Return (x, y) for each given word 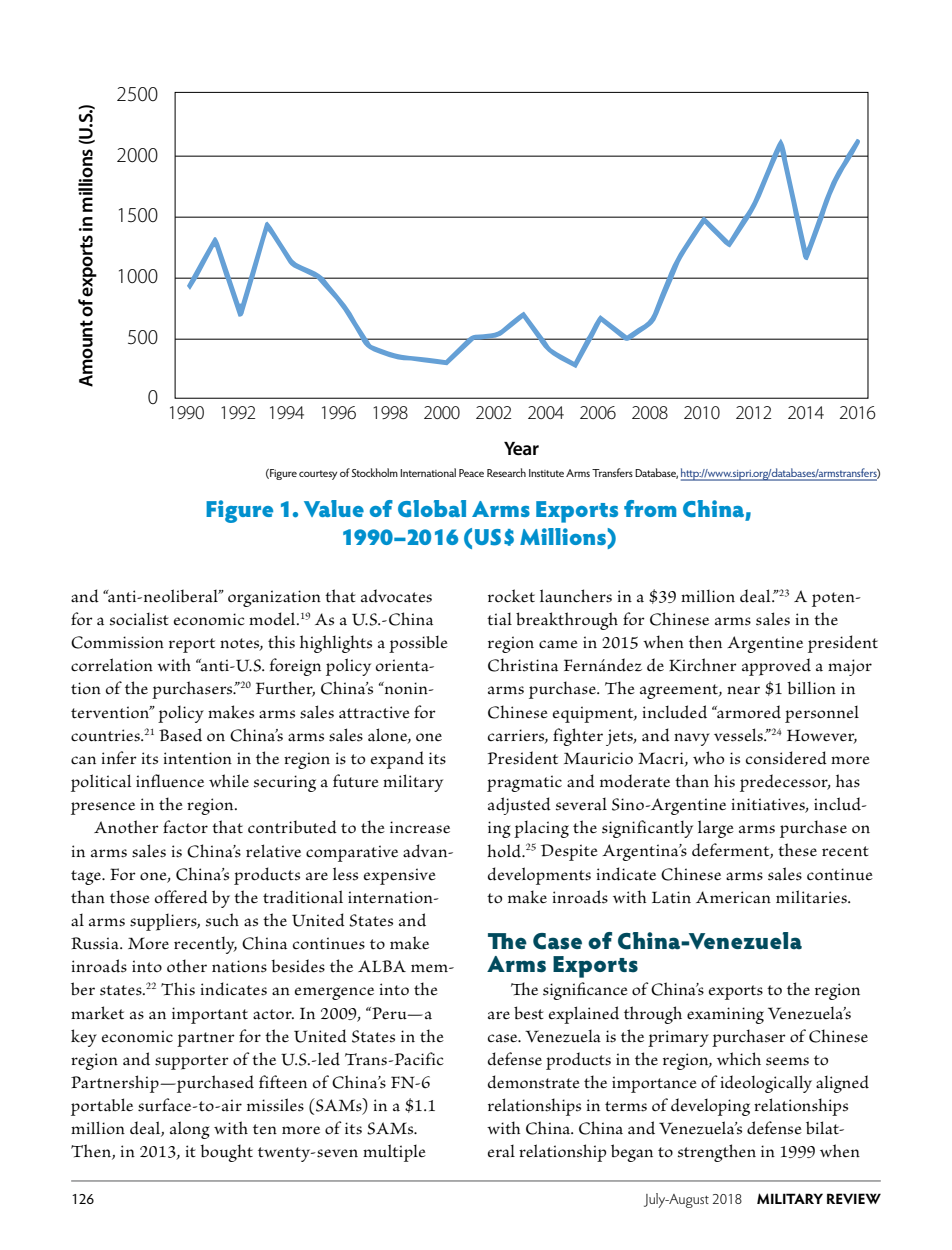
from (650, 508)
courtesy (318, 475)
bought (226, 1153)
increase (420, 827)
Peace (471, 473)
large (716, 829)
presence (103, 808)
